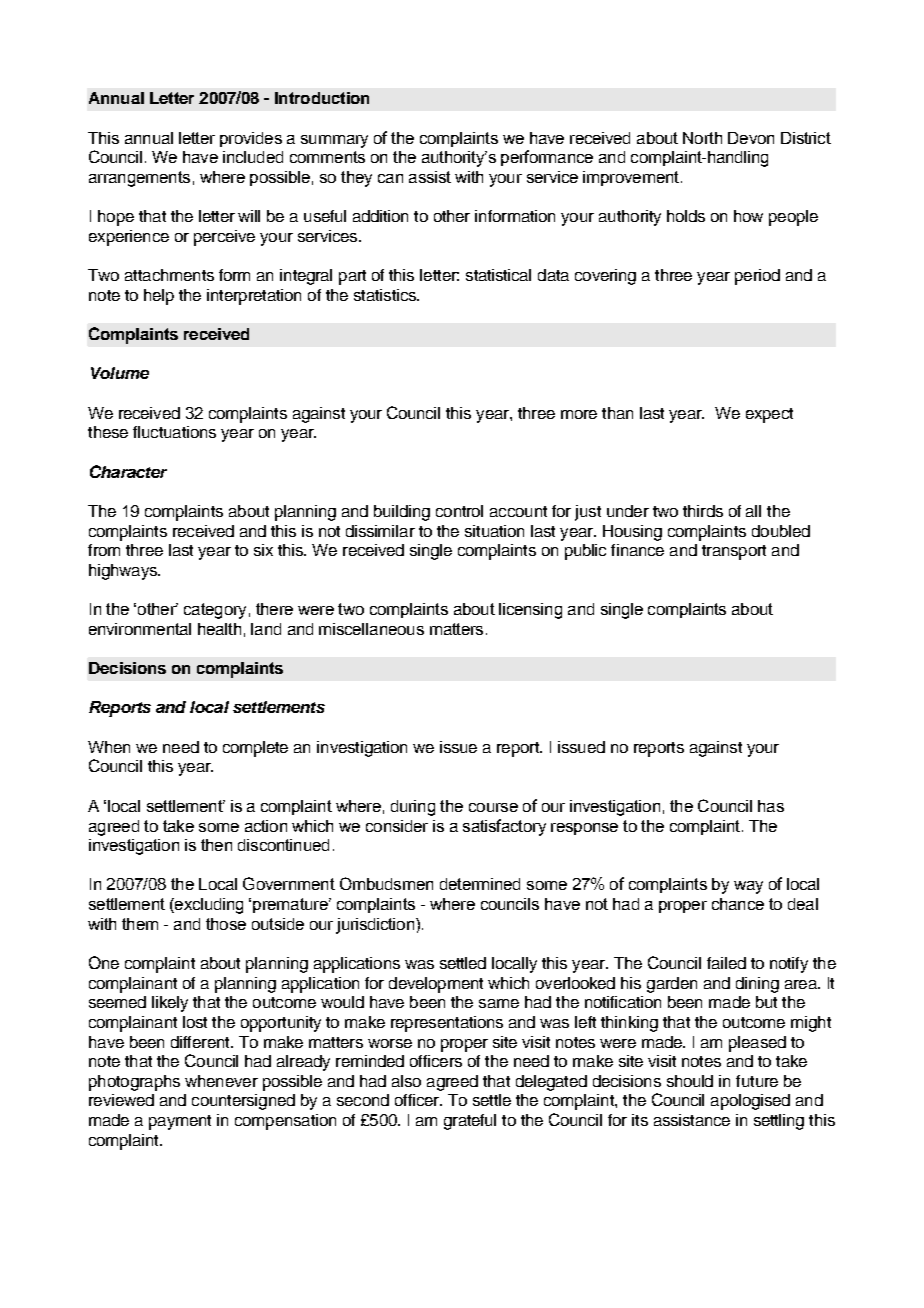 The height and width of the screenshot is (1308, 924). What do you see at coordinates (702, 138) in the screenshot?
I see `North` at bounding box center [702, 138].
